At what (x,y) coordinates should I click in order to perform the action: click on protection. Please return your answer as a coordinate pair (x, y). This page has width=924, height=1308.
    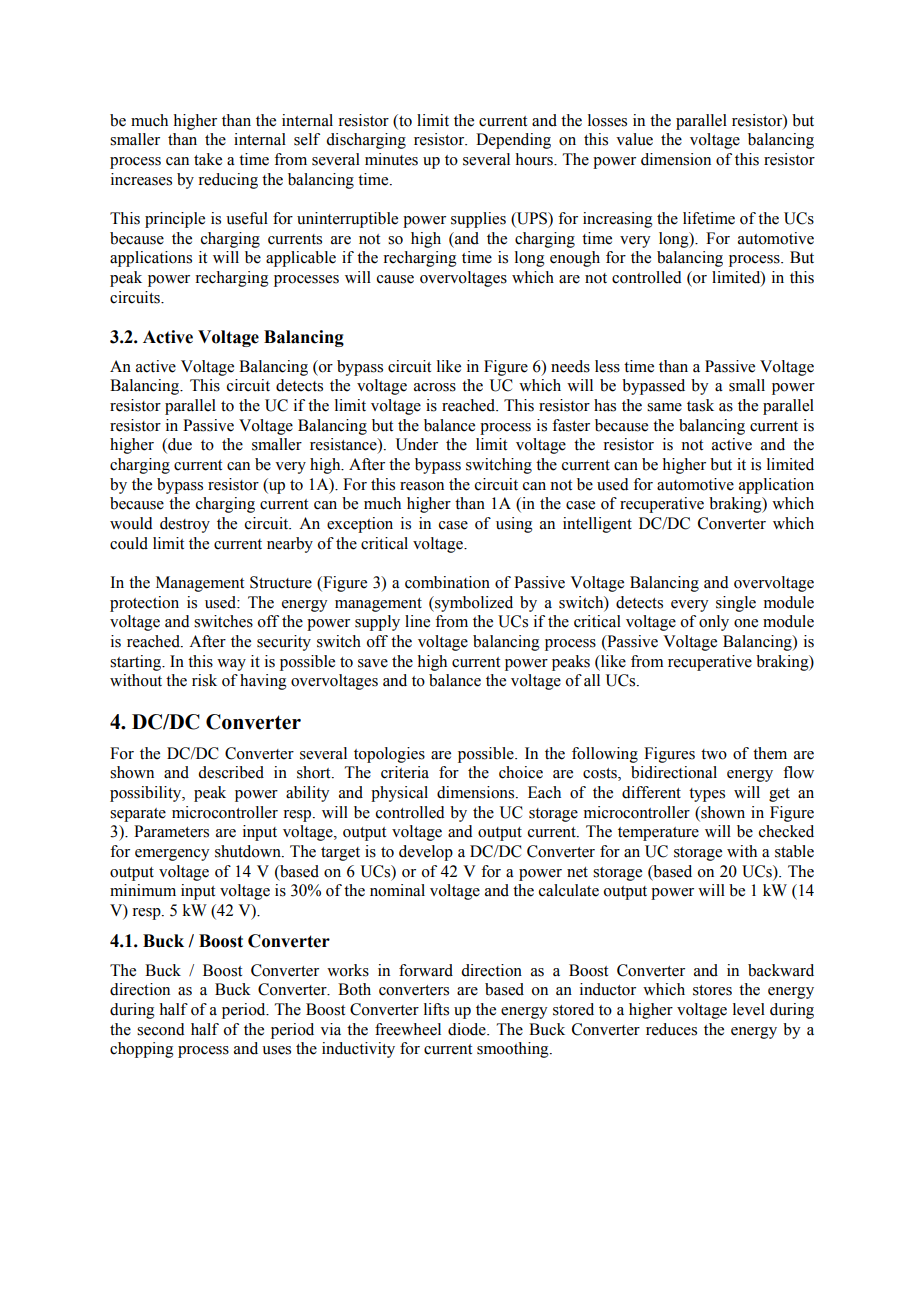
    Looking at the image, I should click on (144, 604).
